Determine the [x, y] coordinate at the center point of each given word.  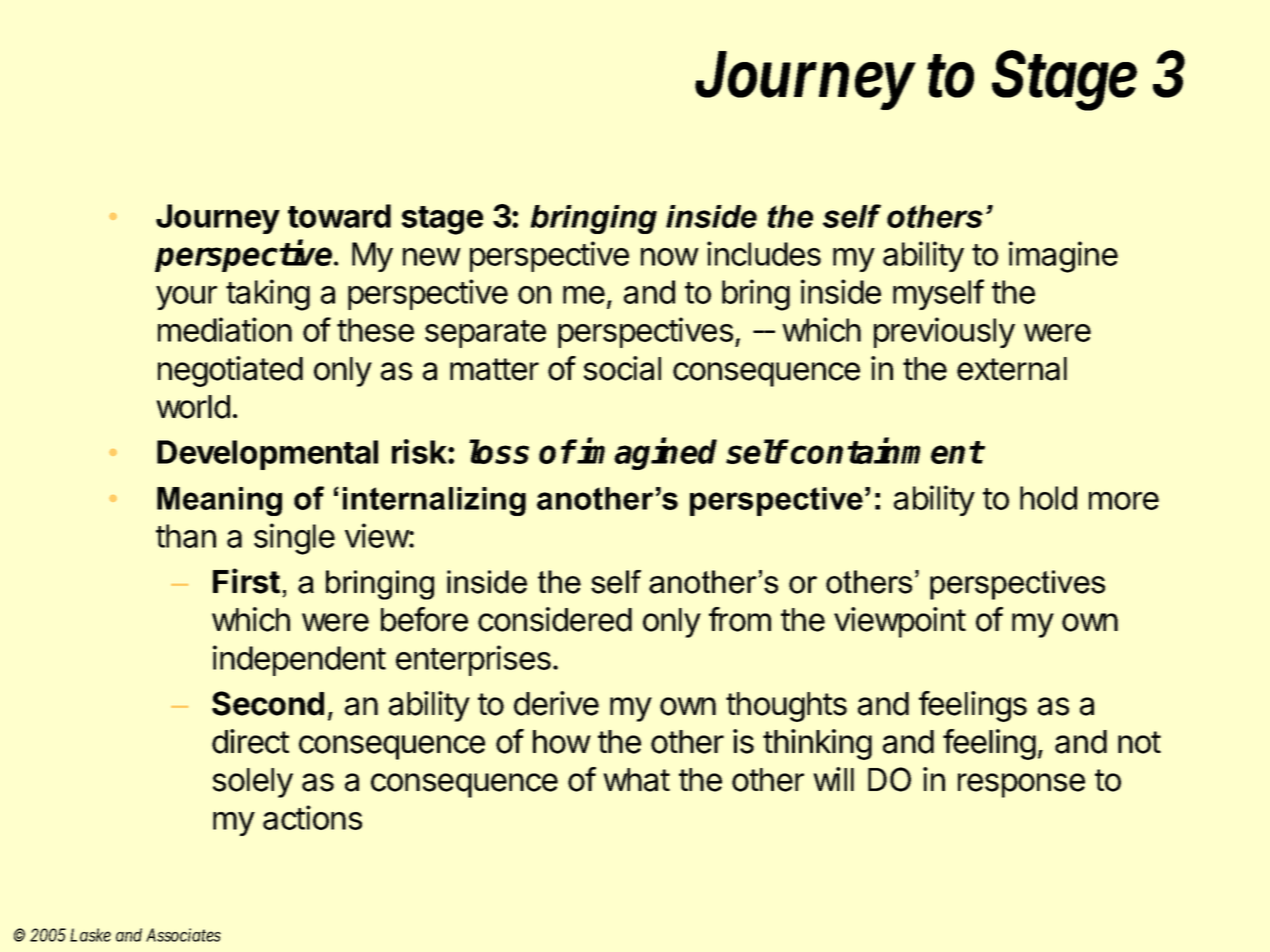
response [1021, 785]
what [636, 780]
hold [1048, 498]
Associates [183, 935]
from [740, 619]
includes [764, 253]
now [670, 257]
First [246, 581]
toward [339, 216]
